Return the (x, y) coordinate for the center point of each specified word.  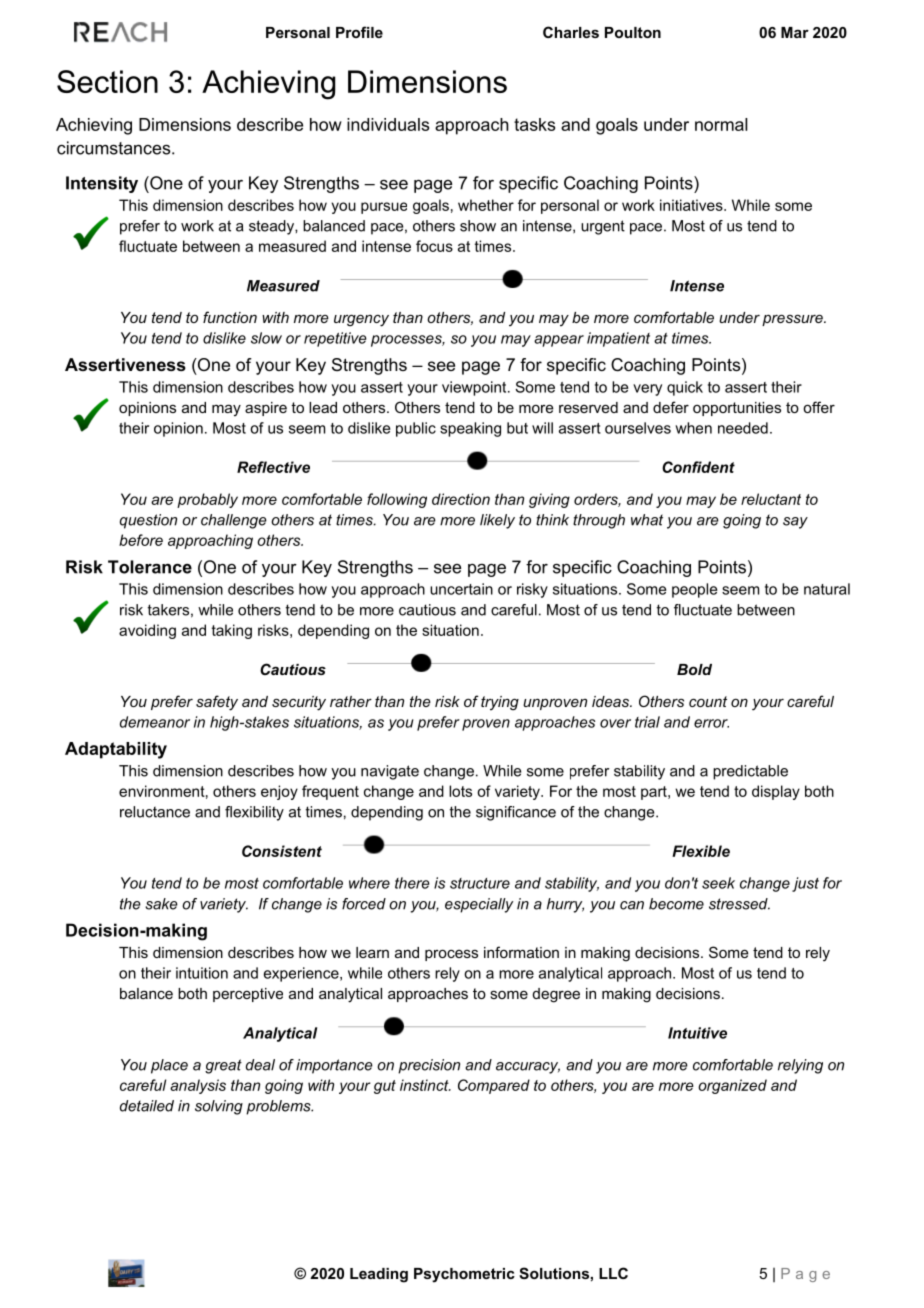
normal (721, 124)
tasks (534, 124)
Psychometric (464, 1275)
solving (219, 1107)
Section (107, 81)
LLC (613, 1273)
